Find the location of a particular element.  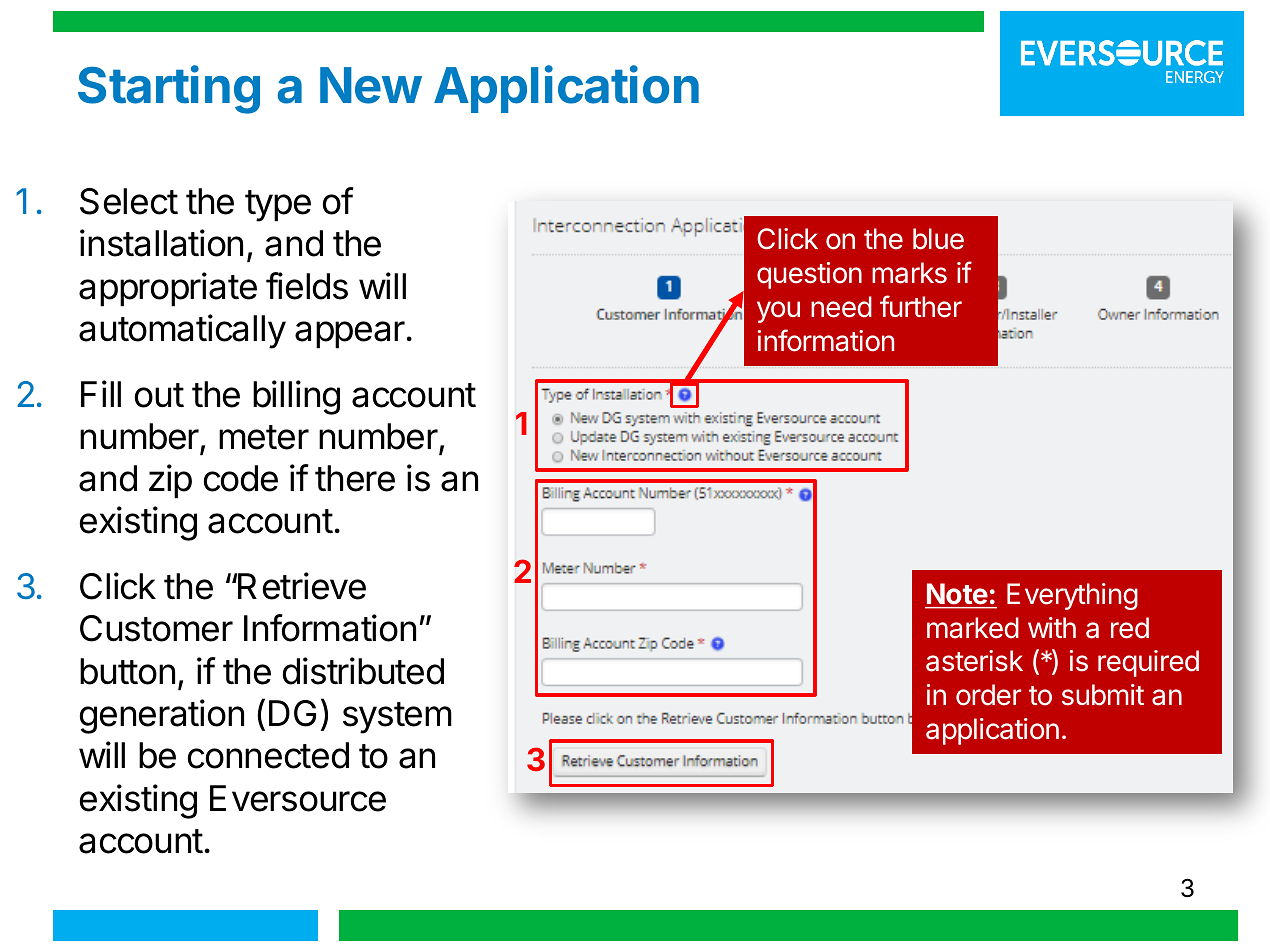

Note is located at coordinates (957, 593).
